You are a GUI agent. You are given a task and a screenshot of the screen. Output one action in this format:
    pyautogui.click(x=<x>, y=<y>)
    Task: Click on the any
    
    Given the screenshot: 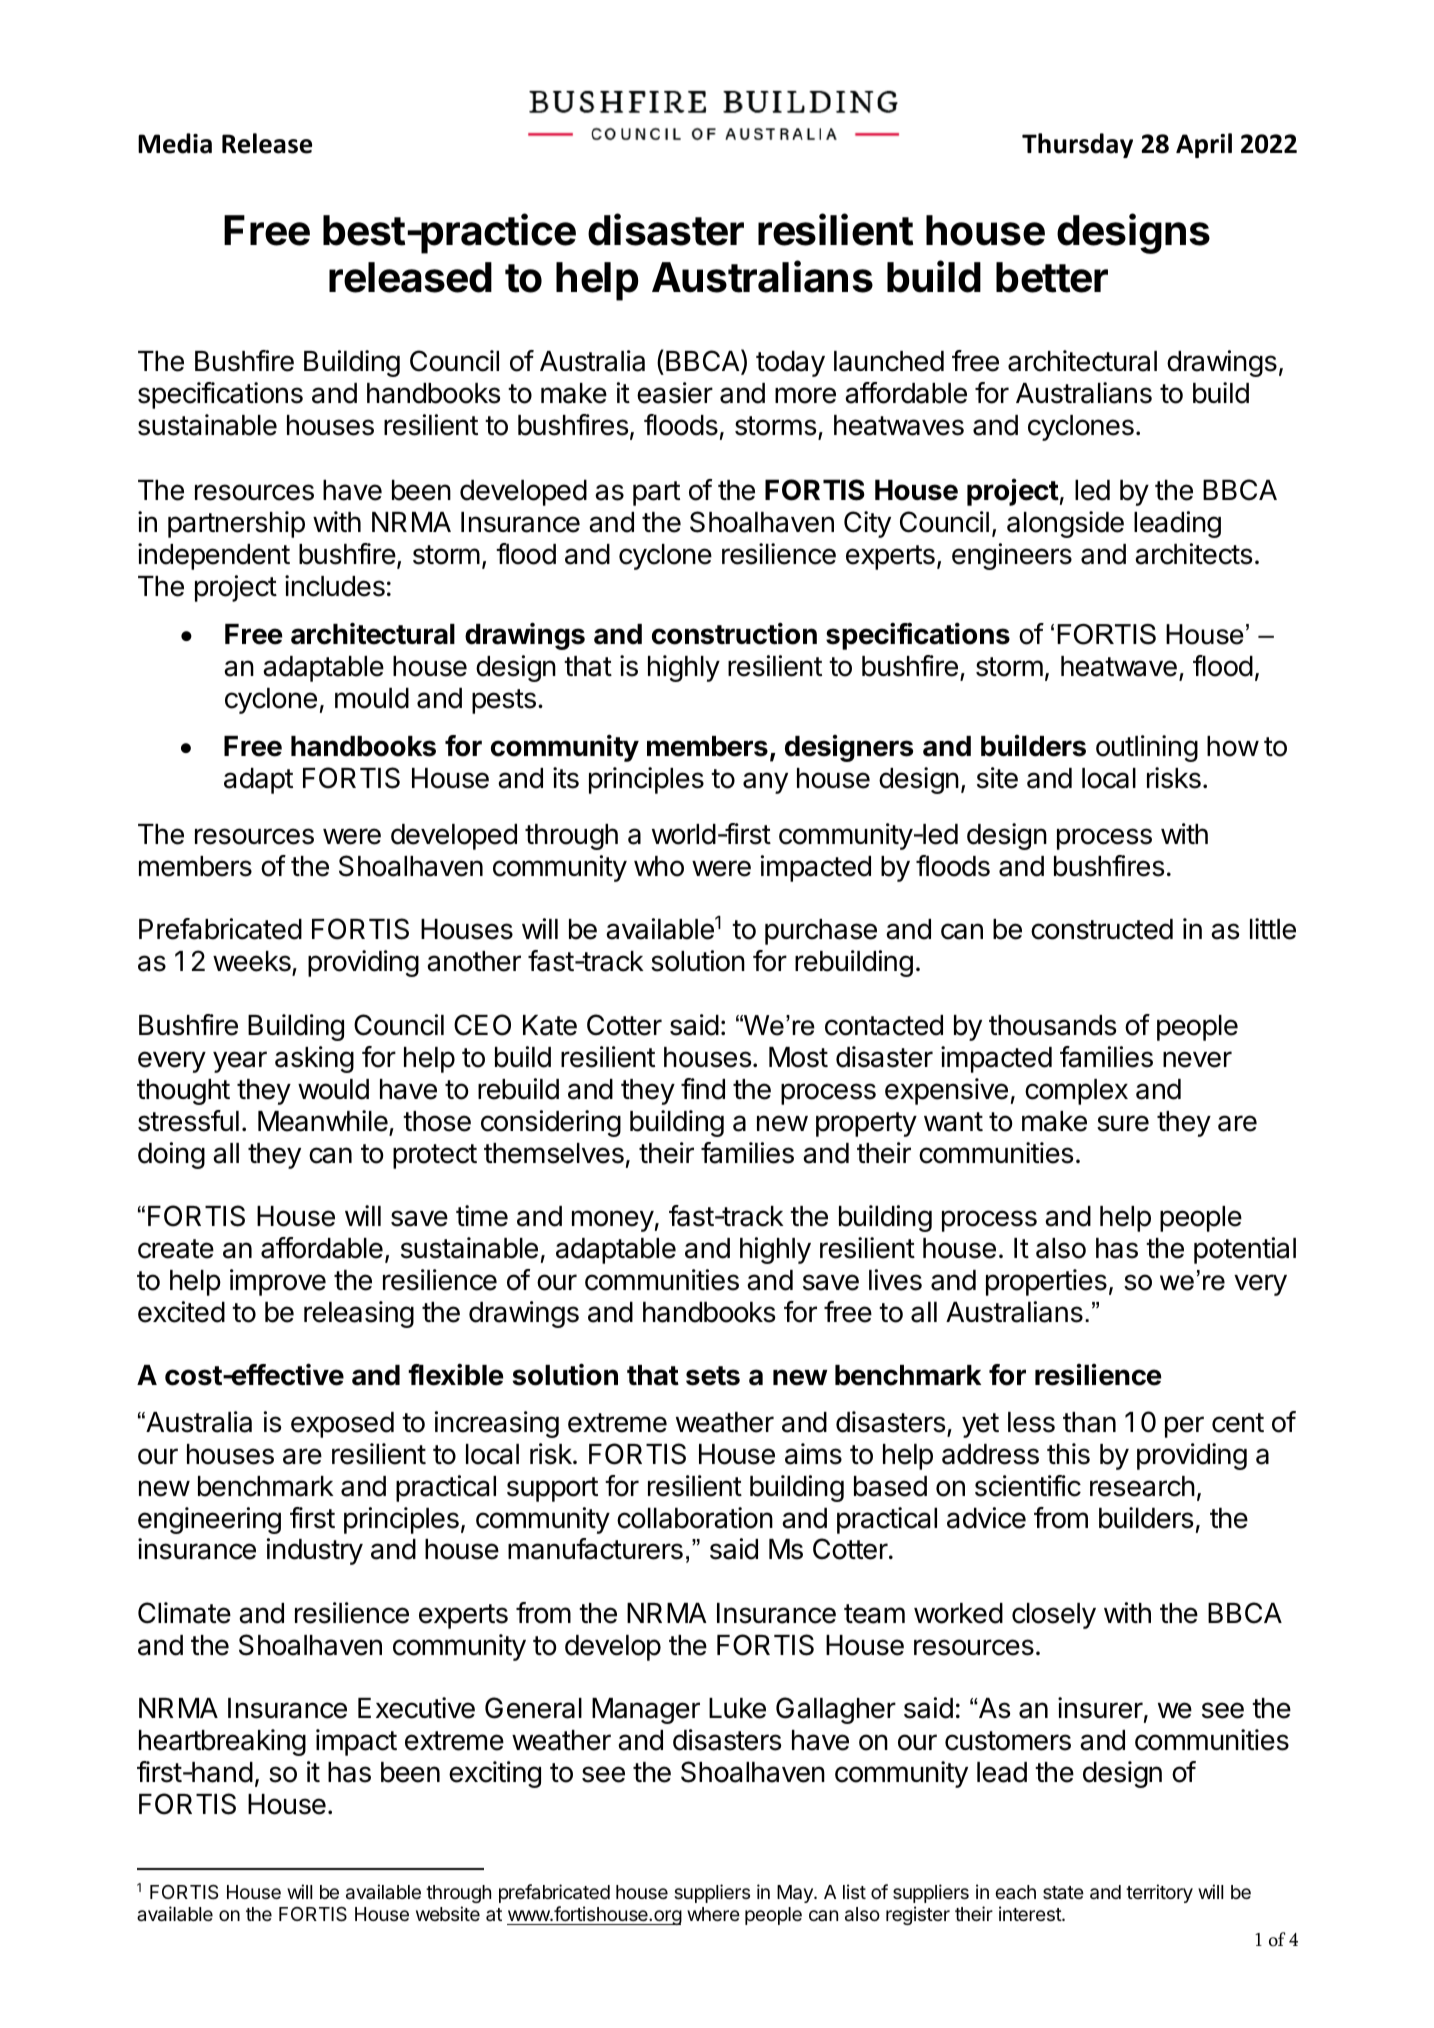 What is the action you would take?
    pyautogui.click(x=765, y=783)
